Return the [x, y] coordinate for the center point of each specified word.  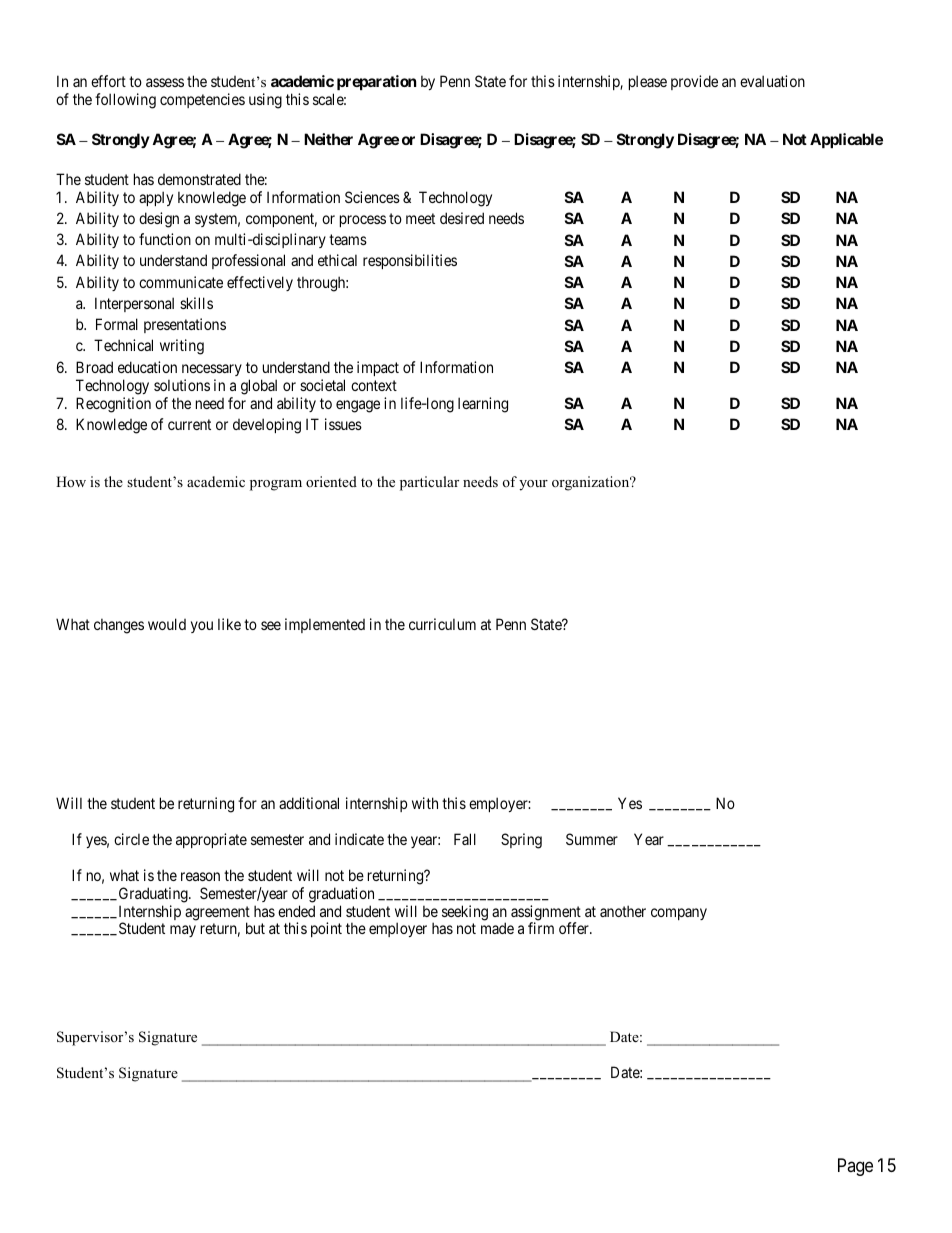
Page [855, 1167]
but [255, 928]
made [497, 928]
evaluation [772, 81]
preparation [376, 82]
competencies [202, 100]
